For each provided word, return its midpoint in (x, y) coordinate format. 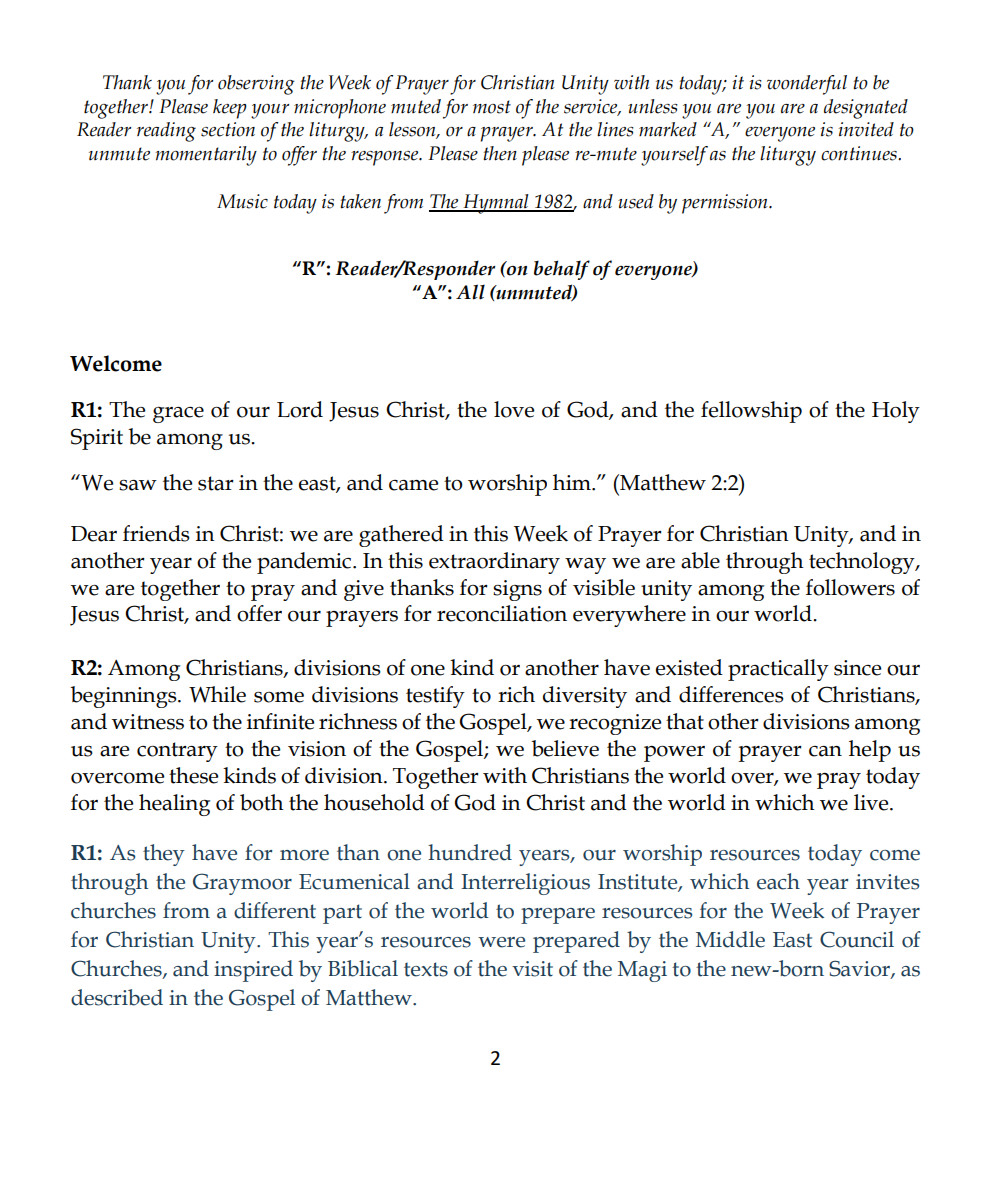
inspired (253, 971)
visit (532, 969)
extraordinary (494, 563)
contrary (177, 752)
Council (857, 939)
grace (178, 415)
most (492, 107)
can (825, 751)
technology (863, 563)
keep (230, 109)
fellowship (751, 412)
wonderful (807, 85)
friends (156, 533)
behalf (562, 270)
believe (565, 748)
